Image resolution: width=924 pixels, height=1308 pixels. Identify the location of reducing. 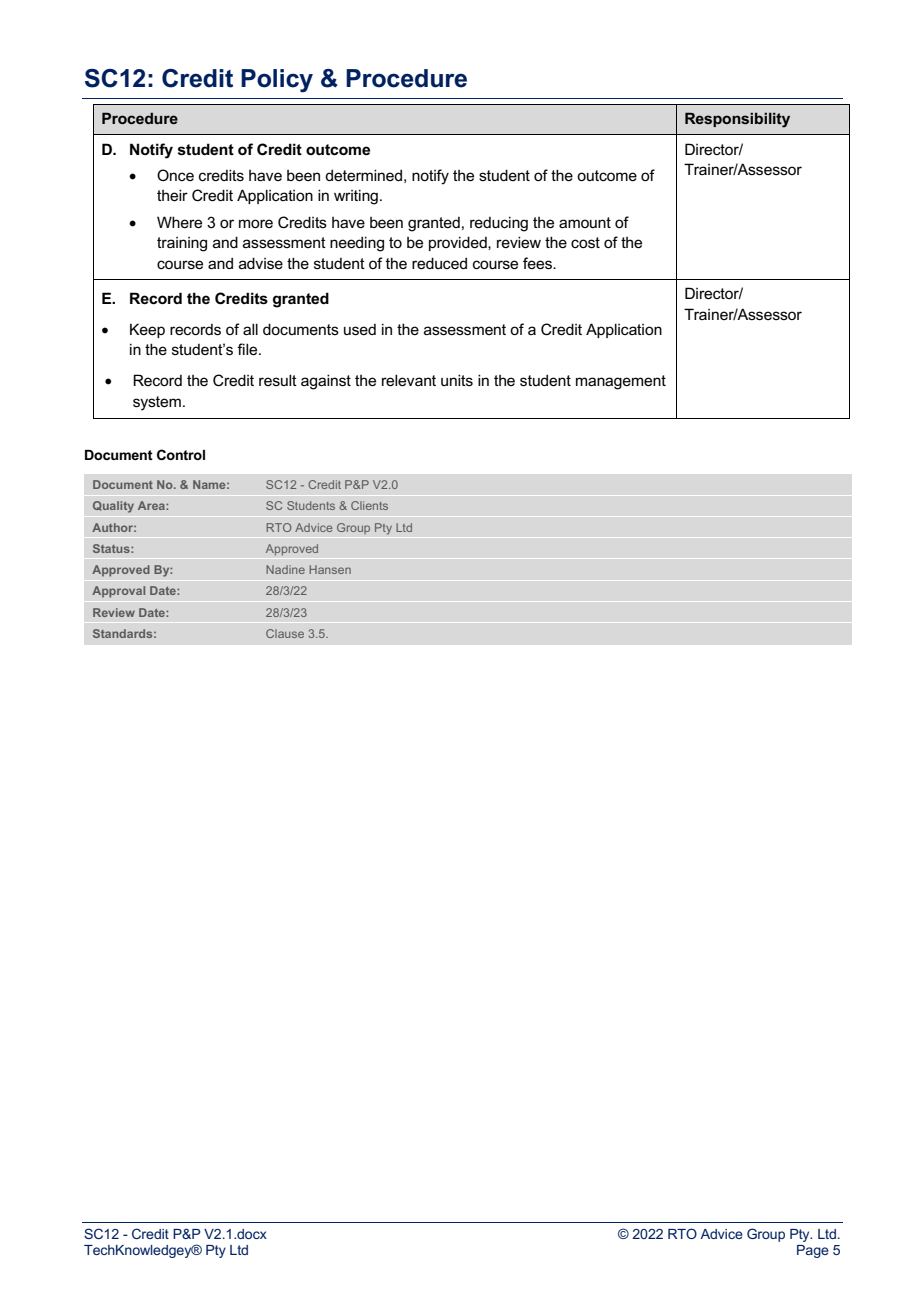
(499, 224).
